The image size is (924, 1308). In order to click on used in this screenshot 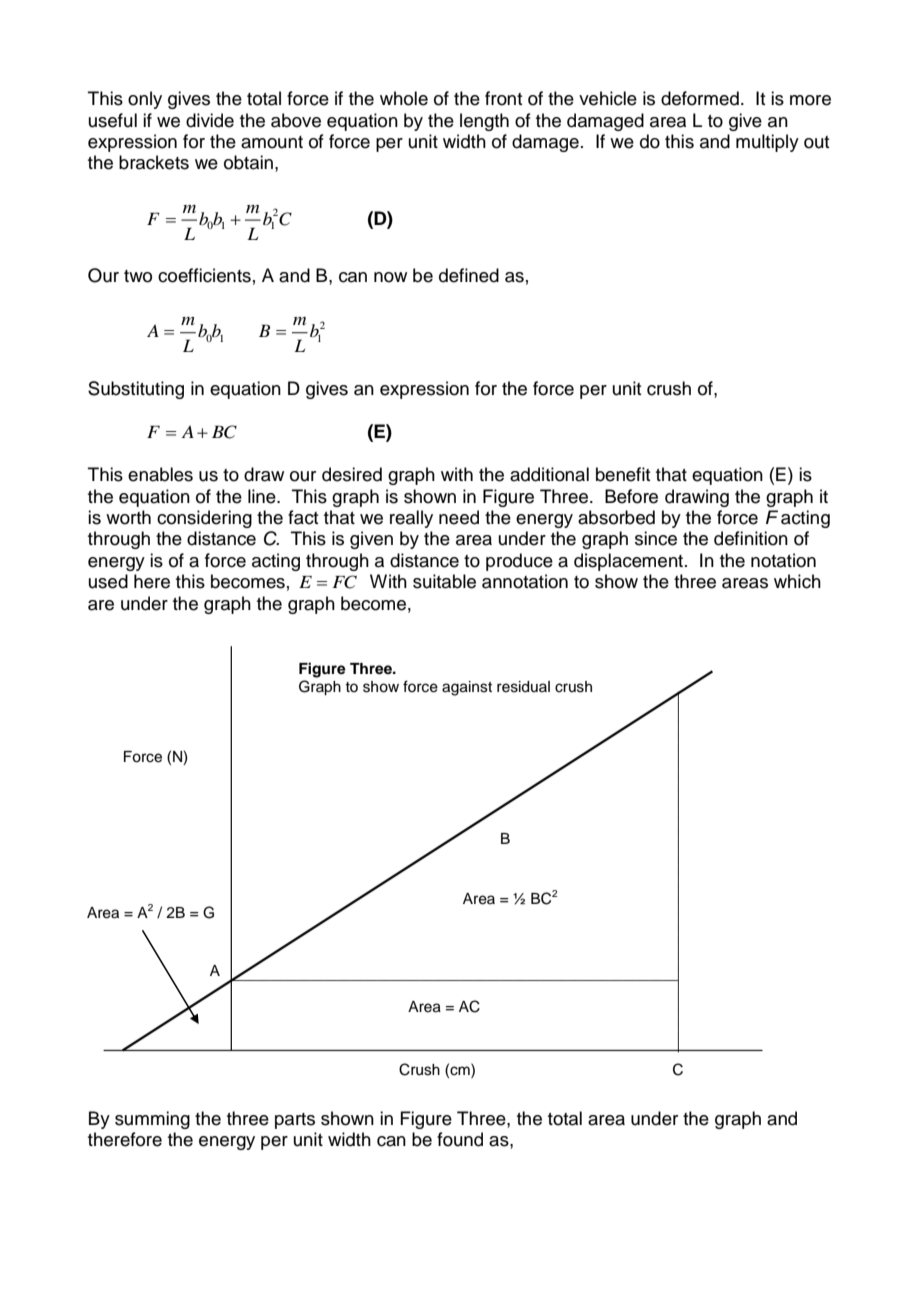, I will do `click(108, 581)`.
